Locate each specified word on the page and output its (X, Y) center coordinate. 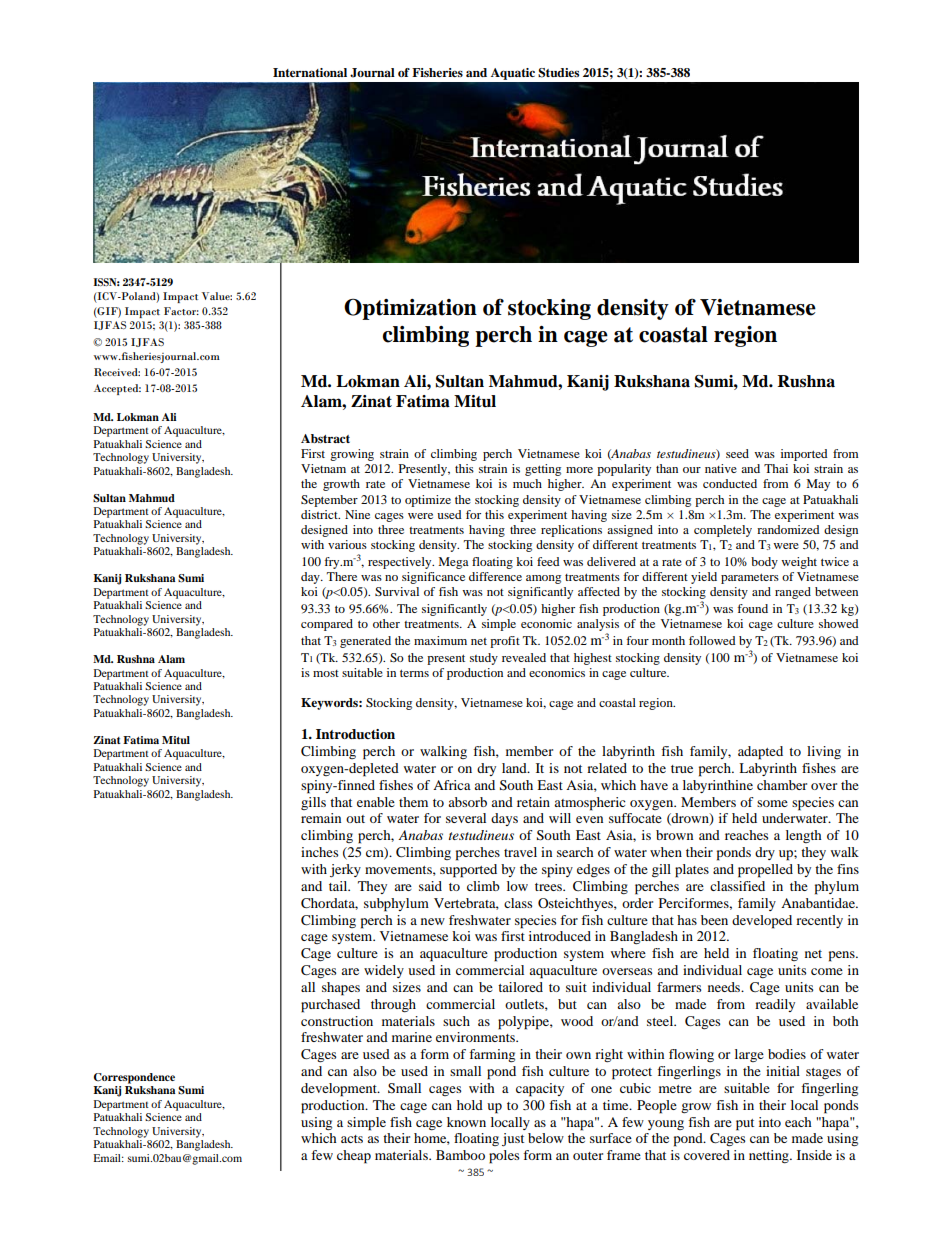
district (320, 514)
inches (319, 852)
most (326, 673)
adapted (760, 753)
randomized (788, 529)
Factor (181, 311)
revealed (524, 657)
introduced (560, 936)
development (340, 1090)
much (527, 483)
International (310, 72)
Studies (558, 73)
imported (804, 455)
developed (762, 922)
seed (737, 453)
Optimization (410, 309)
